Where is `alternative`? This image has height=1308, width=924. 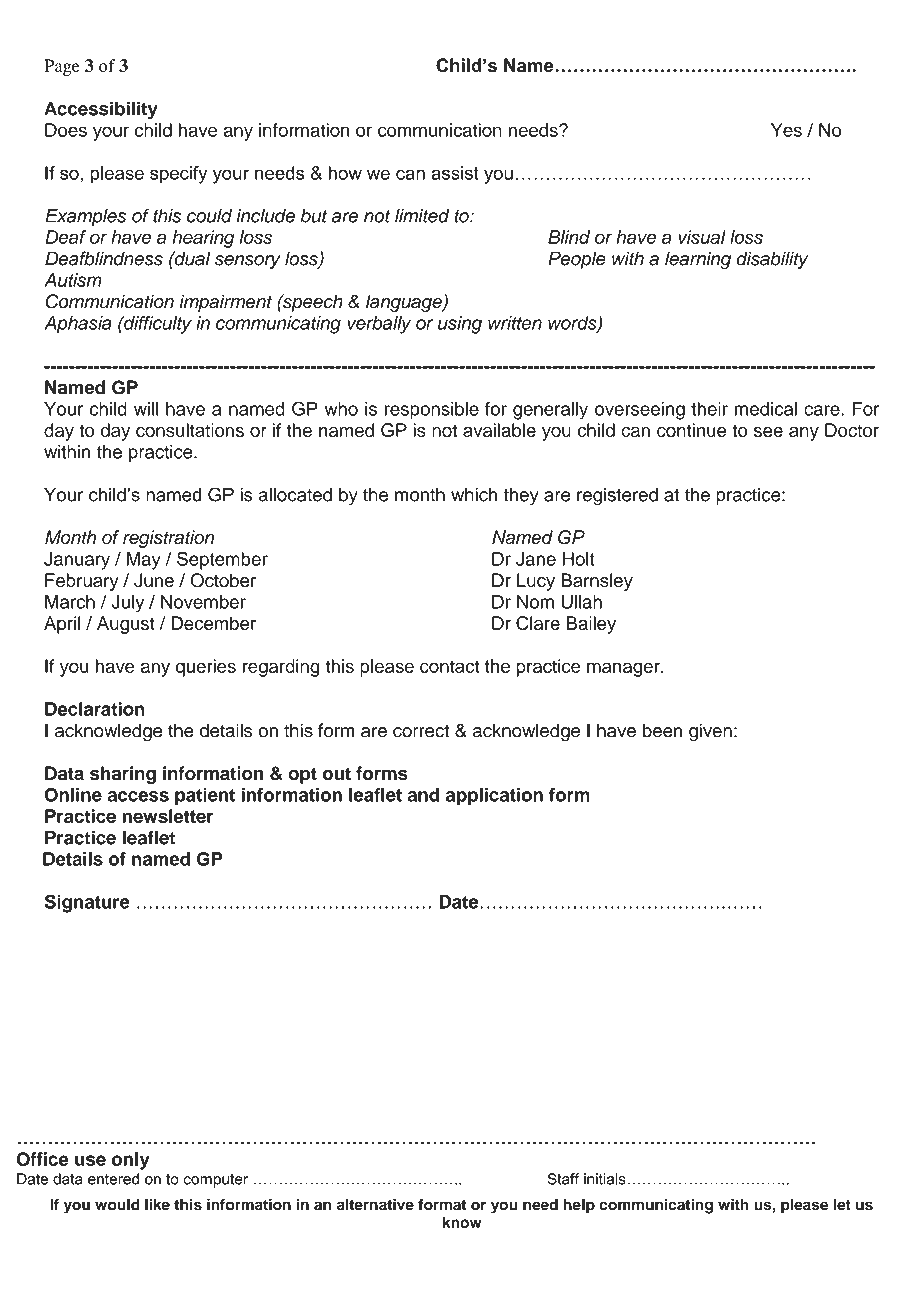 alternative is located at coordinates (375, 1204).
